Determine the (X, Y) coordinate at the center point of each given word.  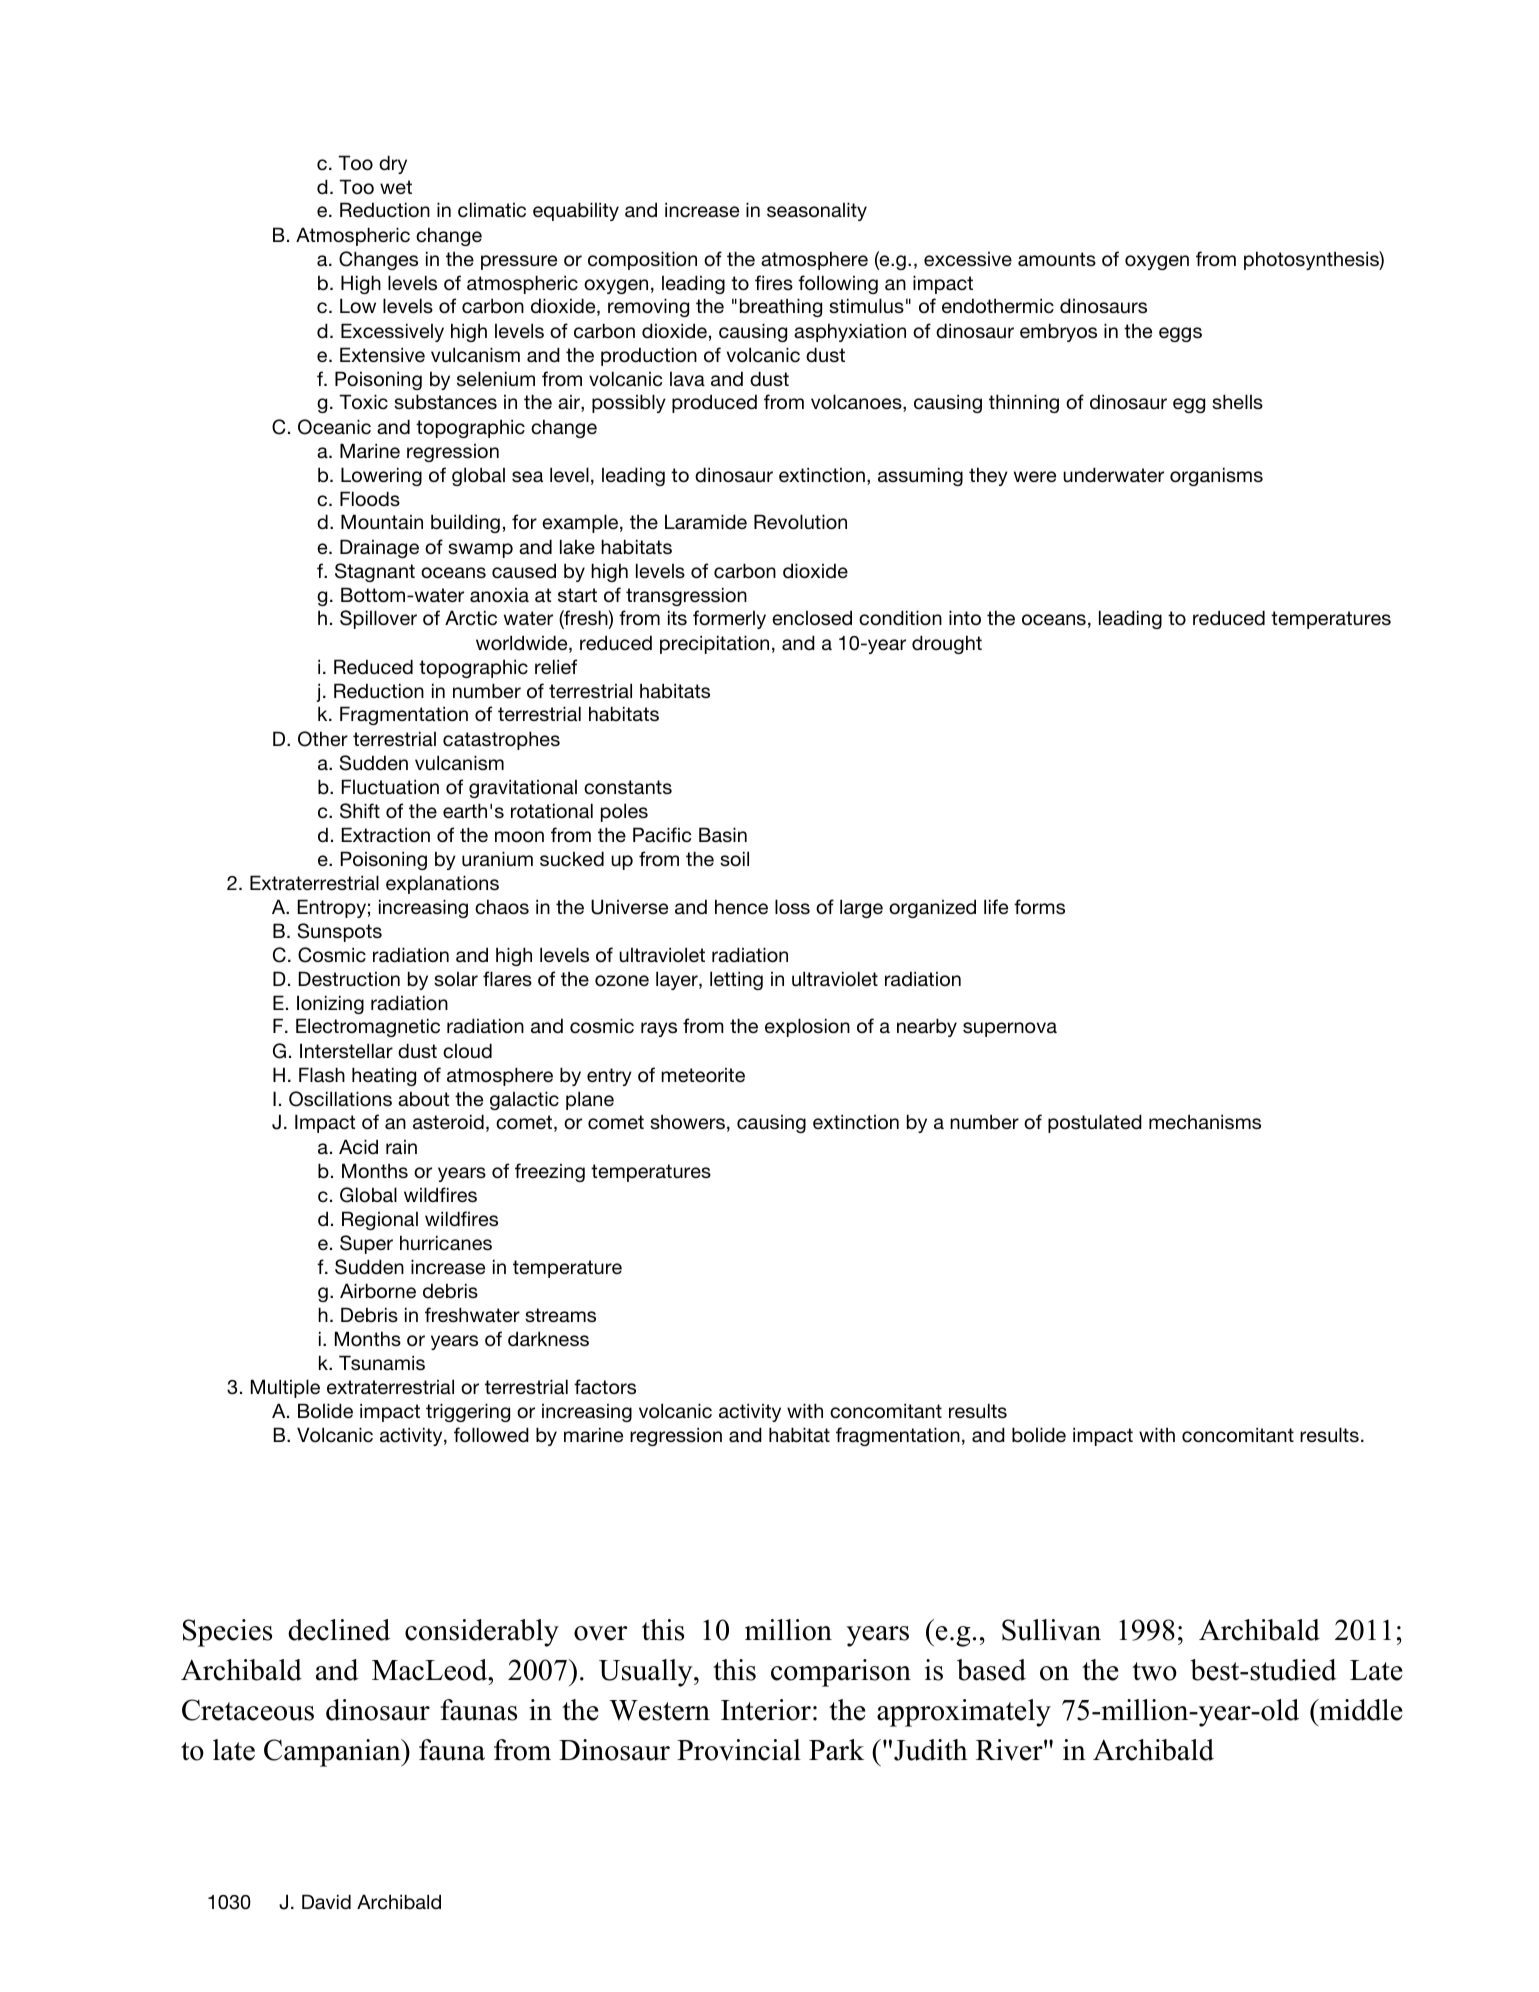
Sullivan (1051, 1630)
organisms (1216, 476)
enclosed (812, 618)
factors (605, 1387)
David (326, 1902)
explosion (807, 1027)
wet (396, 187)
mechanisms (1205, 1122)
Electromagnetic (368, 1027)
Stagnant (375, 572)
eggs (1180, 334)
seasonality (817, 211)
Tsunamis (382, 1363)
